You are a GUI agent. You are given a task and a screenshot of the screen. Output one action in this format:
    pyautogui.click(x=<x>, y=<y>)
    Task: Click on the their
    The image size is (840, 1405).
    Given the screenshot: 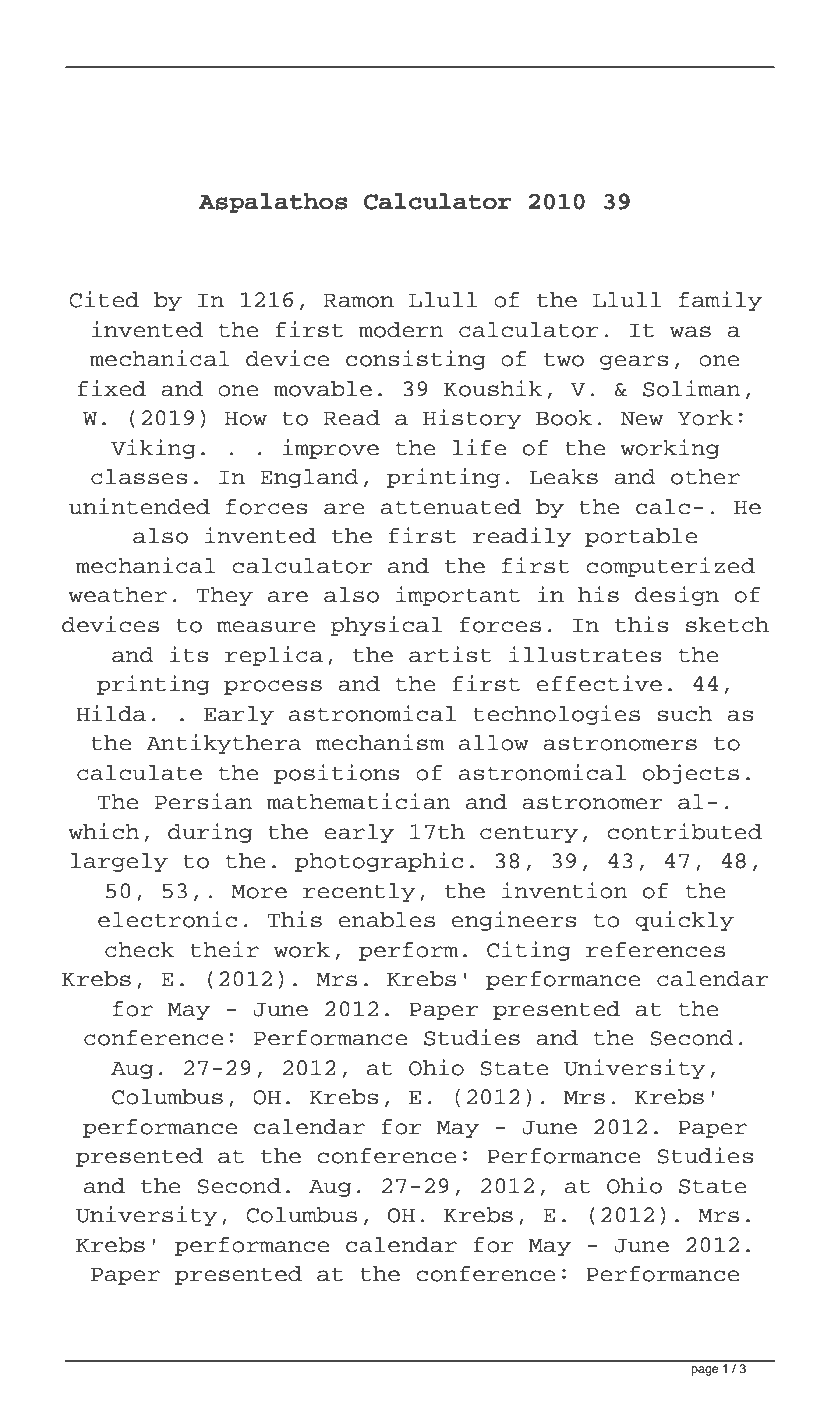 What is the action you would take?
    pyautogui.click(x=224, y=949)
